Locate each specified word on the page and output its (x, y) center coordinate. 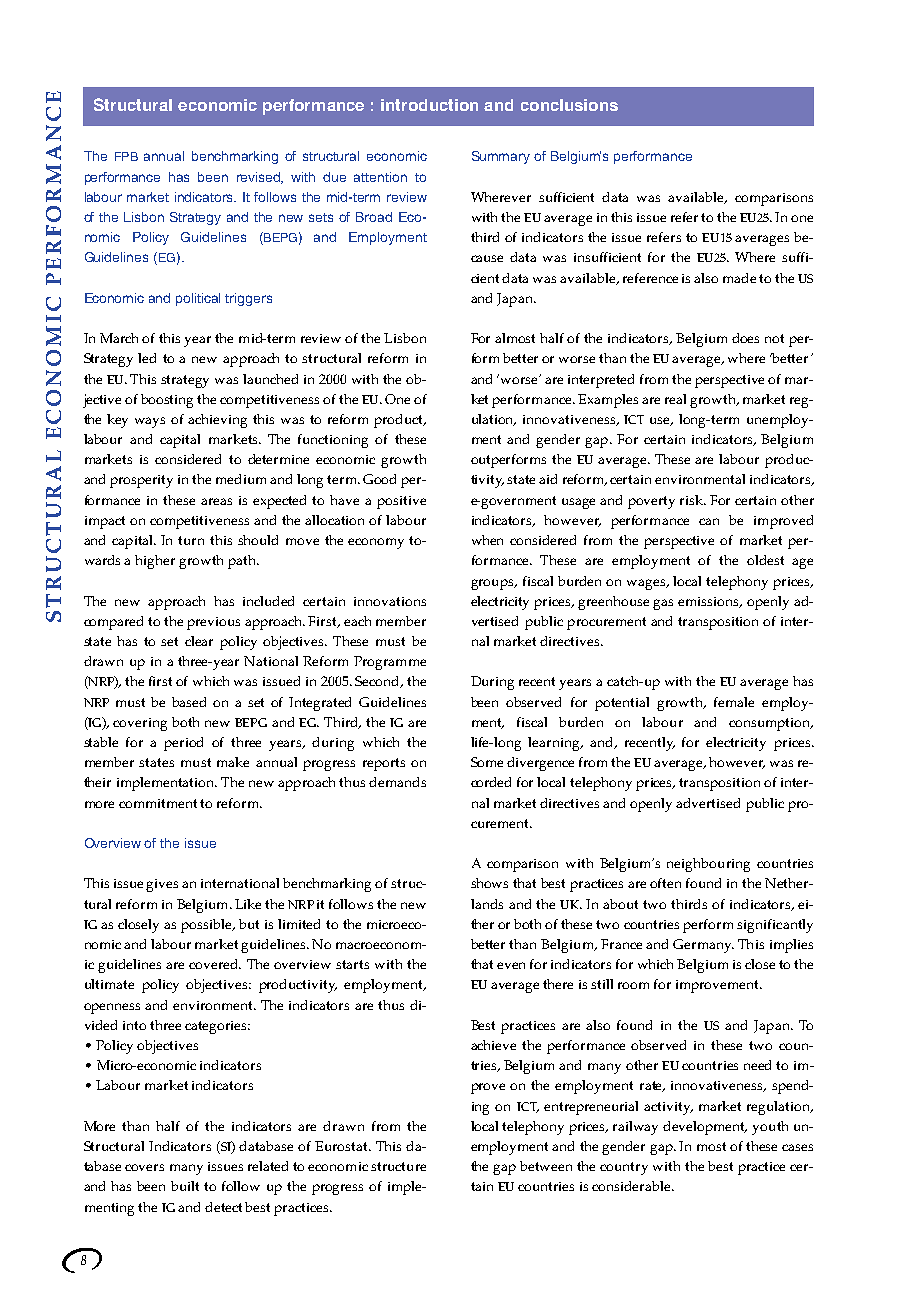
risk (693, 500)
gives (162, 885)
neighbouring (708, 865)
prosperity (141, 481)
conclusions (569, 105)
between (546, 1166)
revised (260, 178)
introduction (429, 105)
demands (397, 782)
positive (401, 502)
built (185, 1186)
